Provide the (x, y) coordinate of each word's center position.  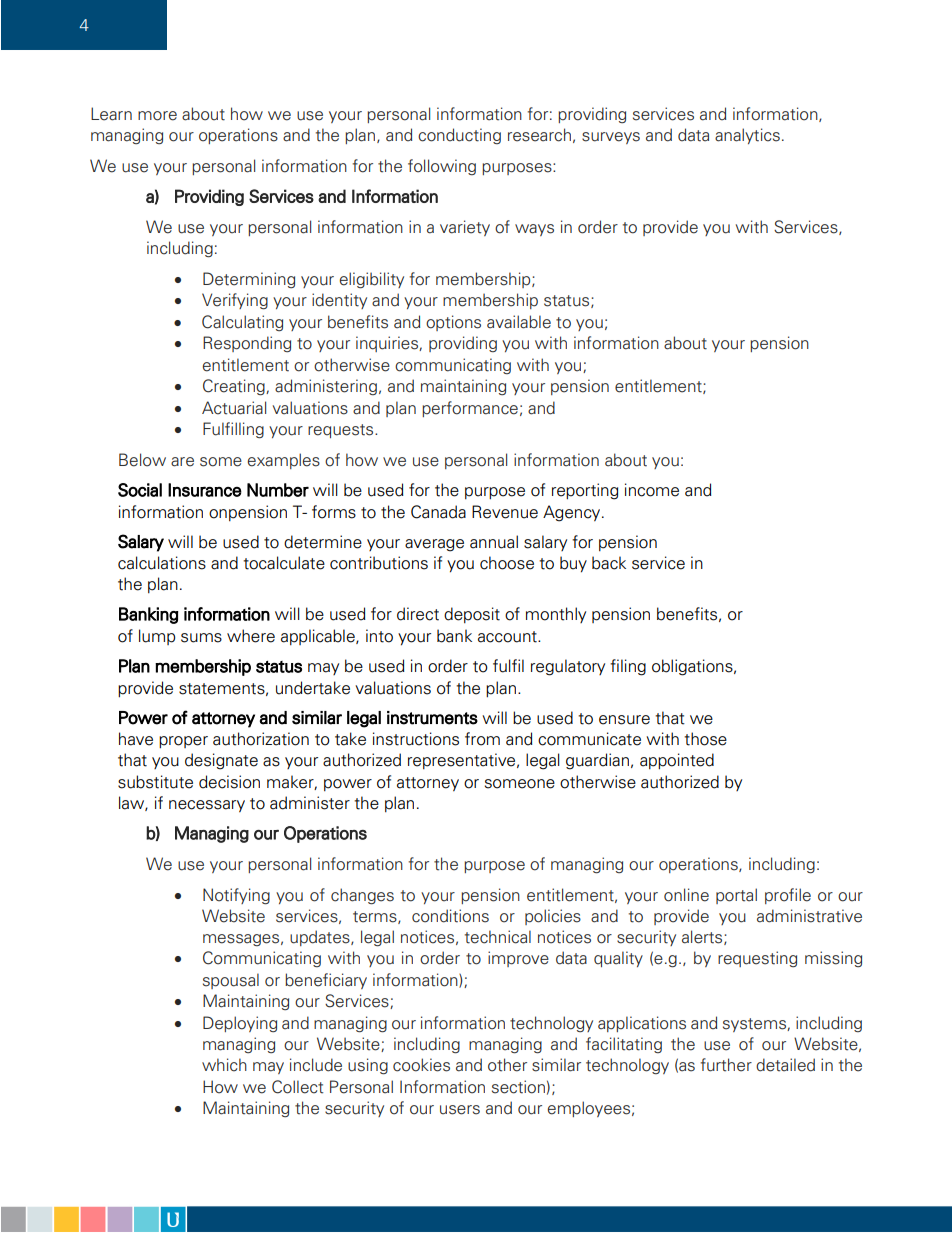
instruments (432, 718)
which (224, 1065)
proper (183, 742)
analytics (747, 136)
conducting (459, 136)
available (519, 322)
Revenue (505, 512)
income (652, 490)
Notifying (236, 896)
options (453, 323)
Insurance (205, 490)
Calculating (242, 323)
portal (736, 896)
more (157, 116)
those (705, 739)
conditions (450, 916)
